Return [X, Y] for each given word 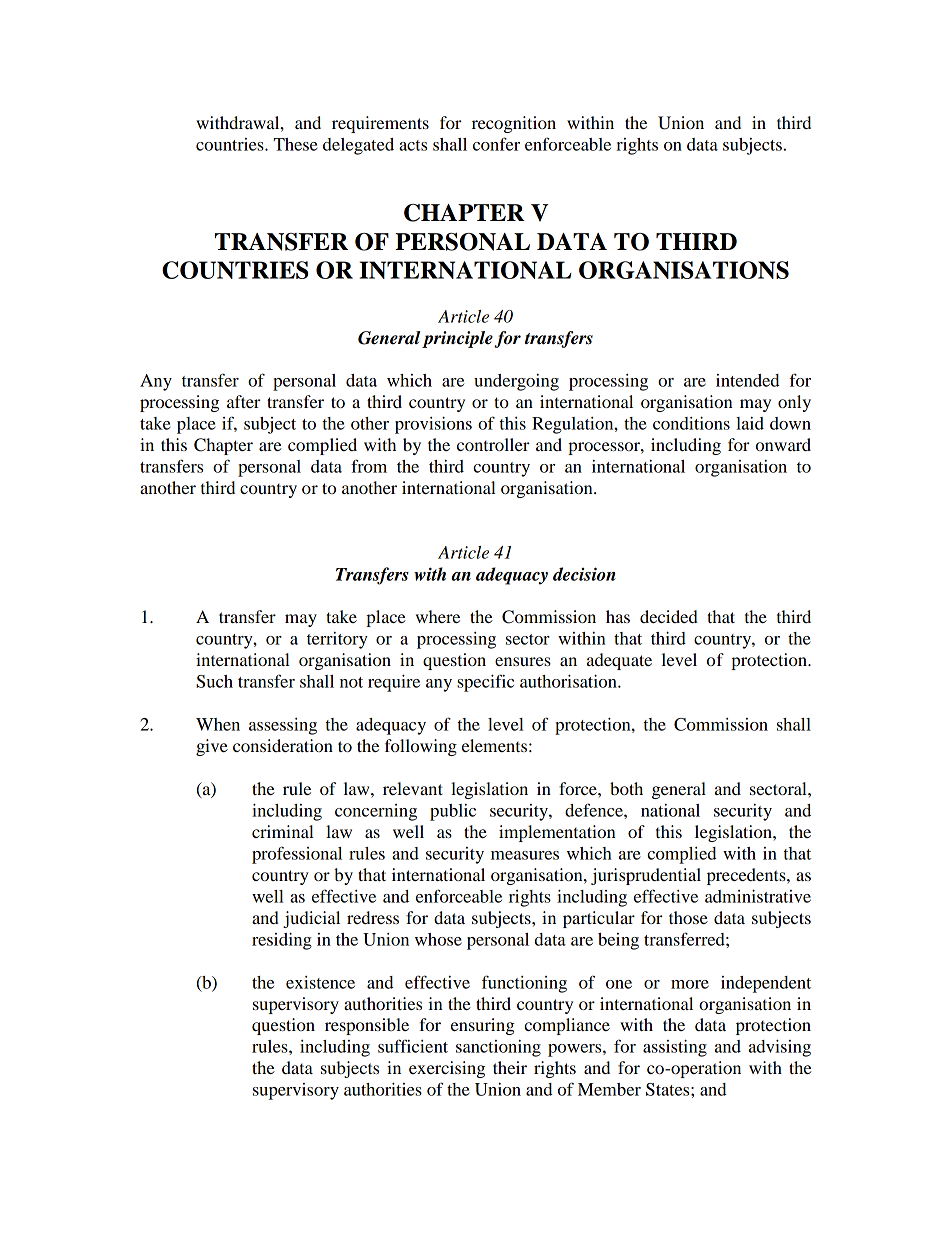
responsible [367, 1026]
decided [669, 616]
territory [337, 640]
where [438, 616]
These [296, 144]
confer [496, 144]
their [510, 1067]
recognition [514, 124]
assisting [675, 1048]
